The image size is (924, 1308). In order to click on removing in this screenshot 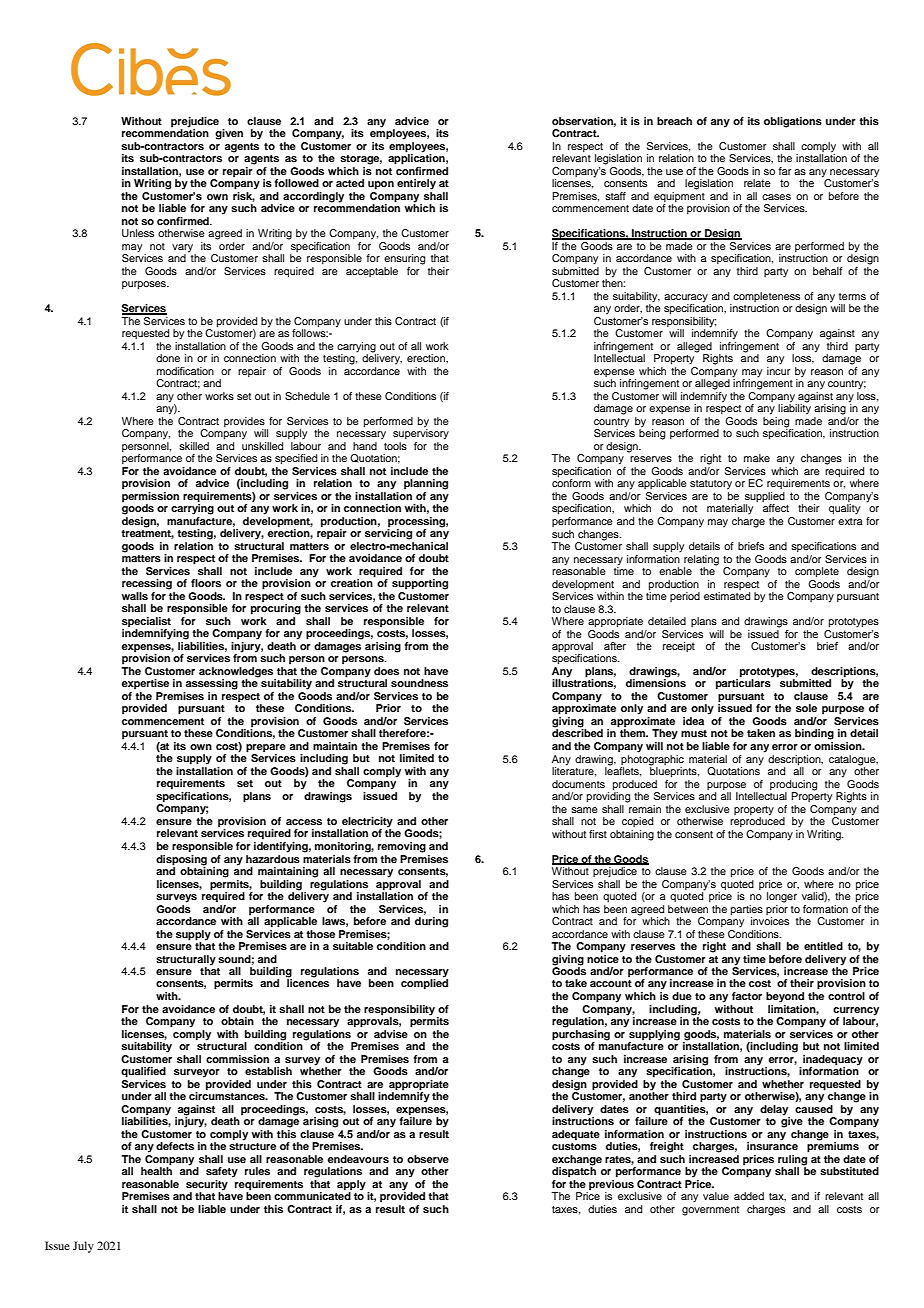, I will do `click(402, 847)`.
